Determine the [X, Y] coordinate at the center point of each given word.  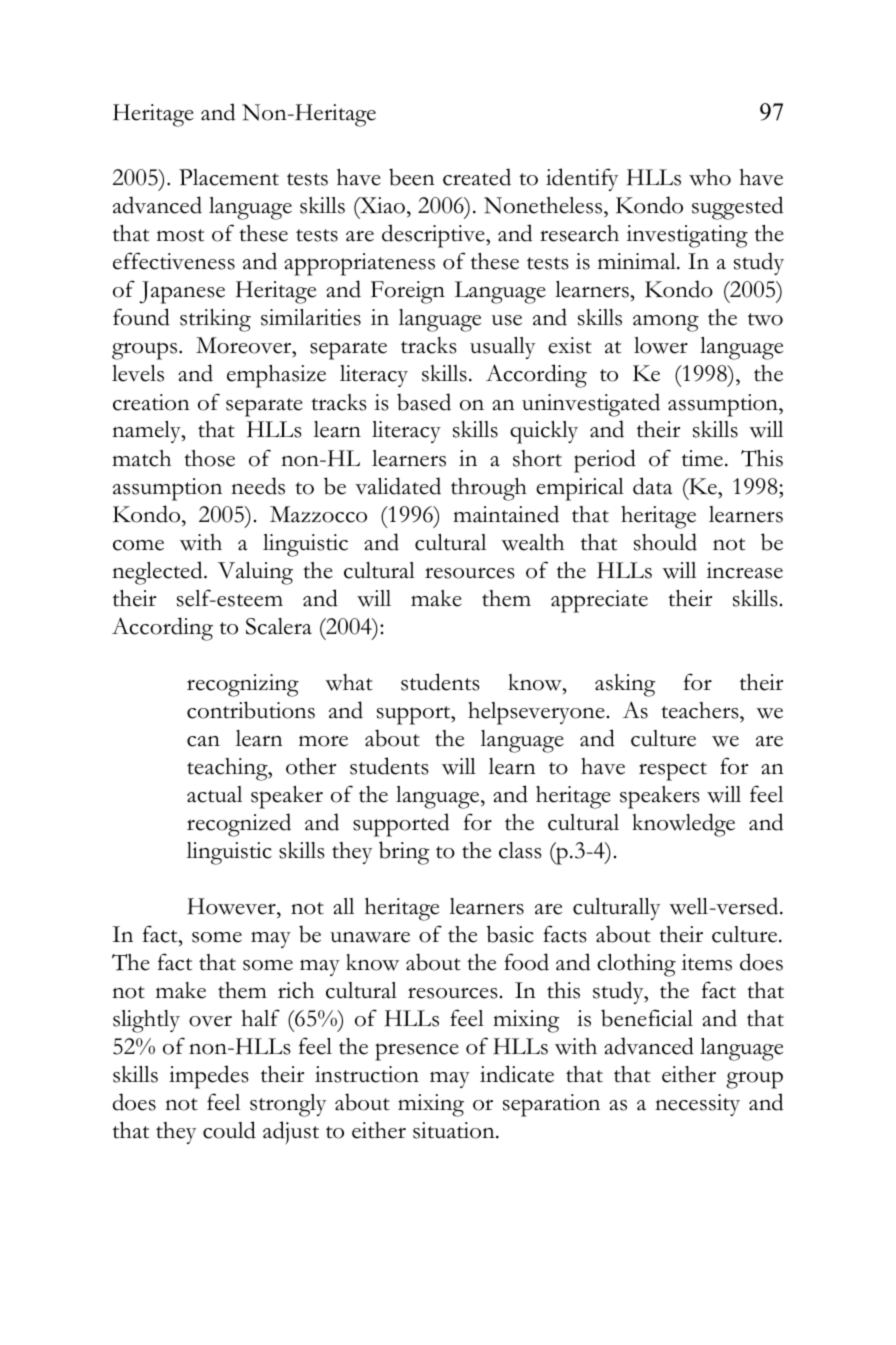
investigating [687, 236]
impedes [209, 1077]
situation [455, 1130]
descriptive [434, 236]
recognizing [243, 685]
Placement [229, 177]
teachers [701, 710]
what [349, 682]
